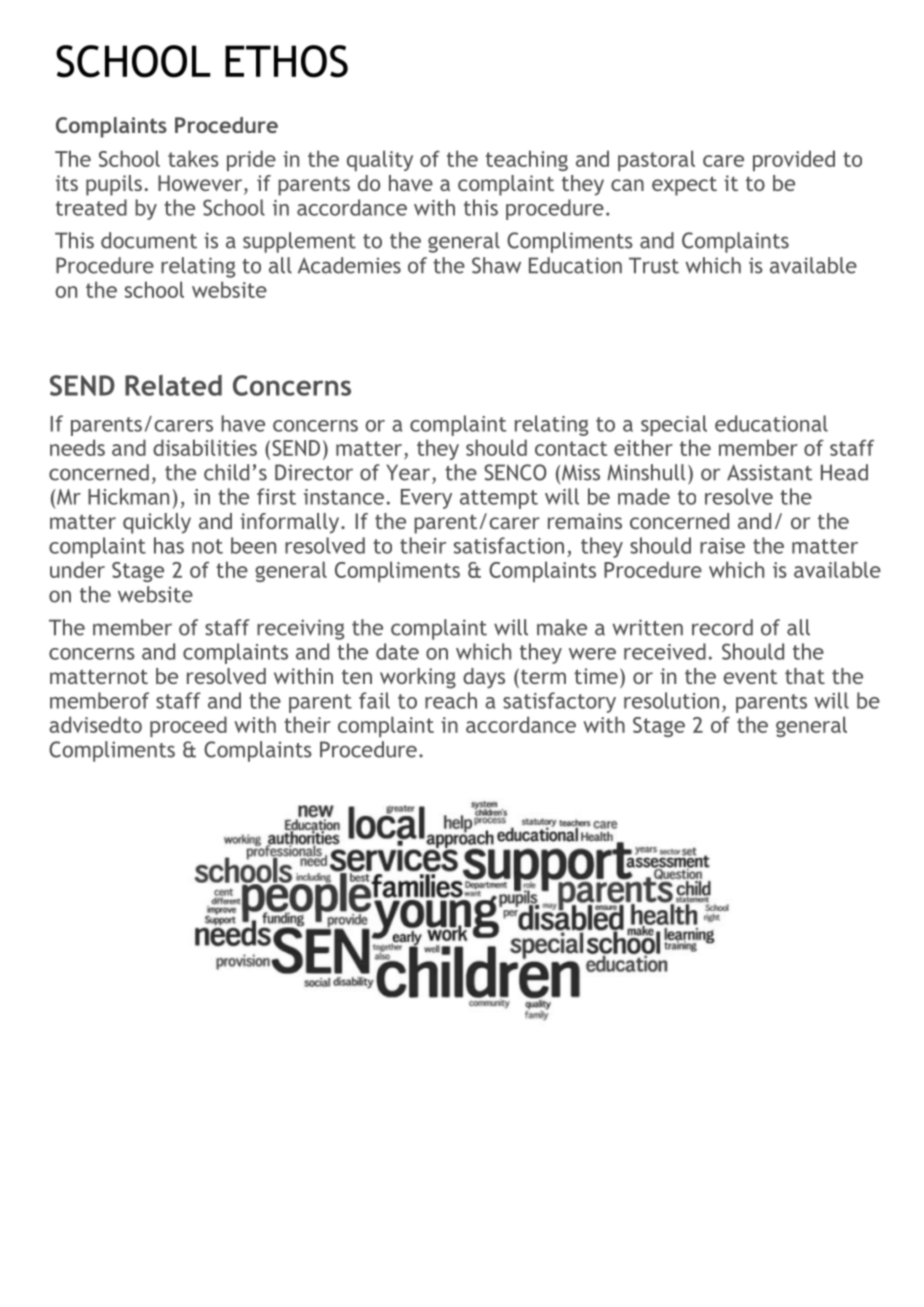 The height and width of the page is (1307, 924). What do you see at coordinates (794, 160) in the page?
I see `provided` at bounding box center [794, 160].
